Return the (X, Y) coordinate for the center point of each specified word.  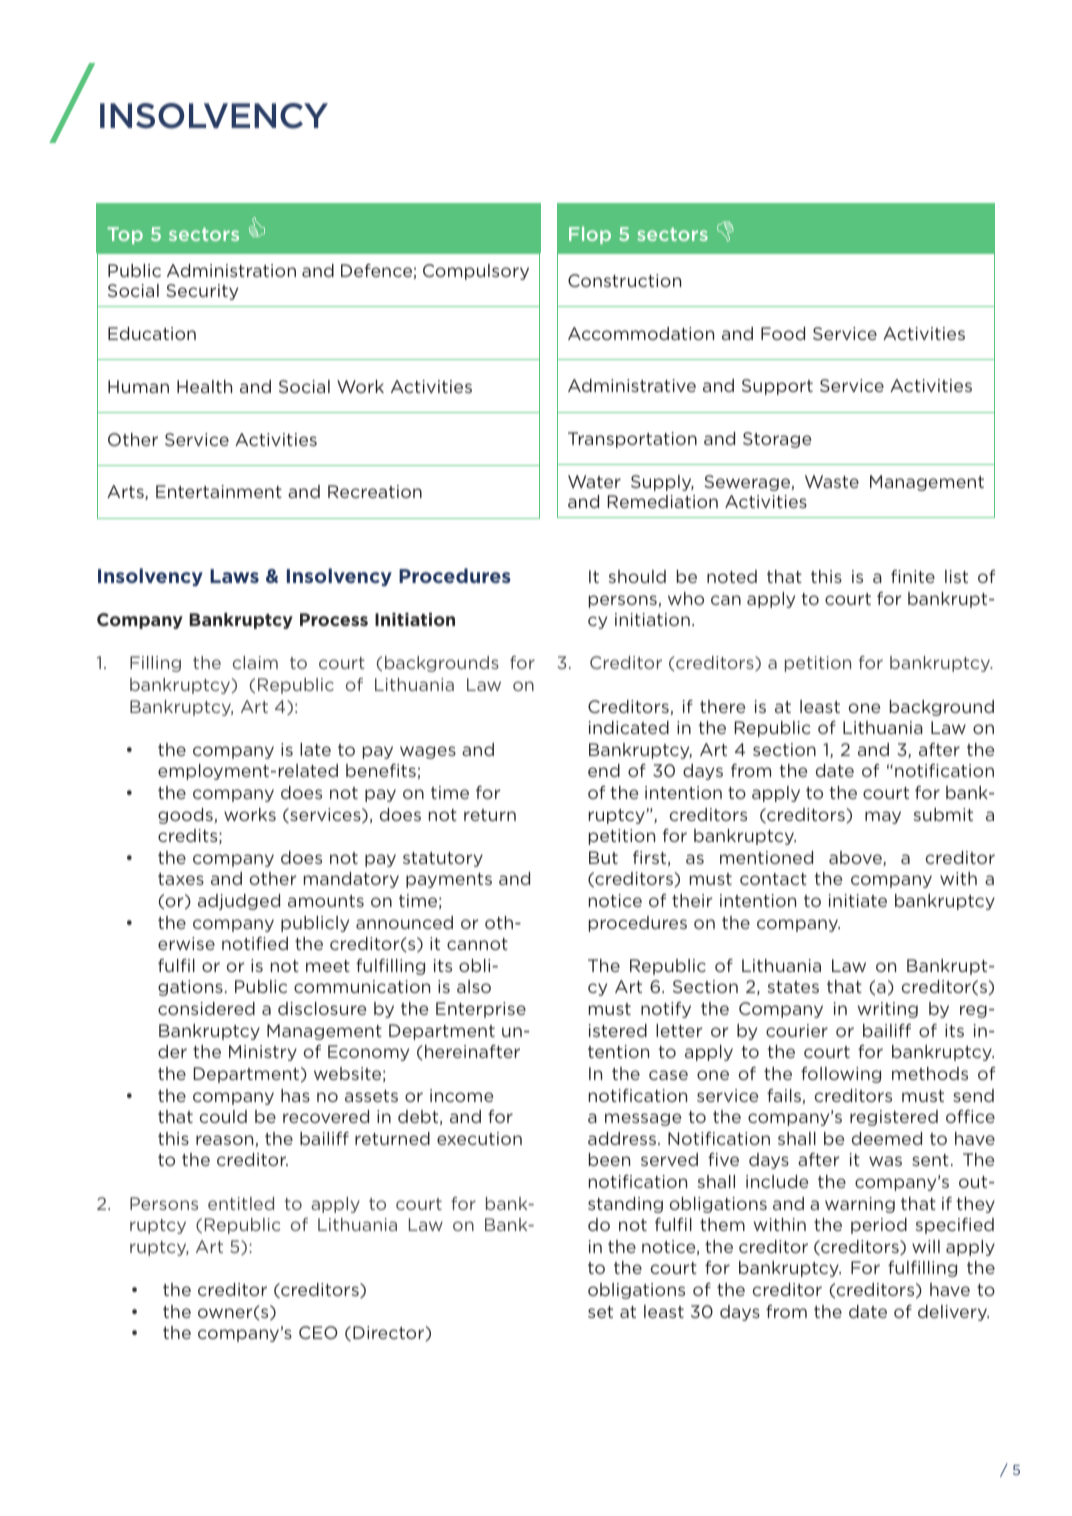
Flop (590, 235)
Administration (231, 270)
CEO (318, 1332)
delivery (953, 1313)
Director (389, 1333)
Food (783, 333)
